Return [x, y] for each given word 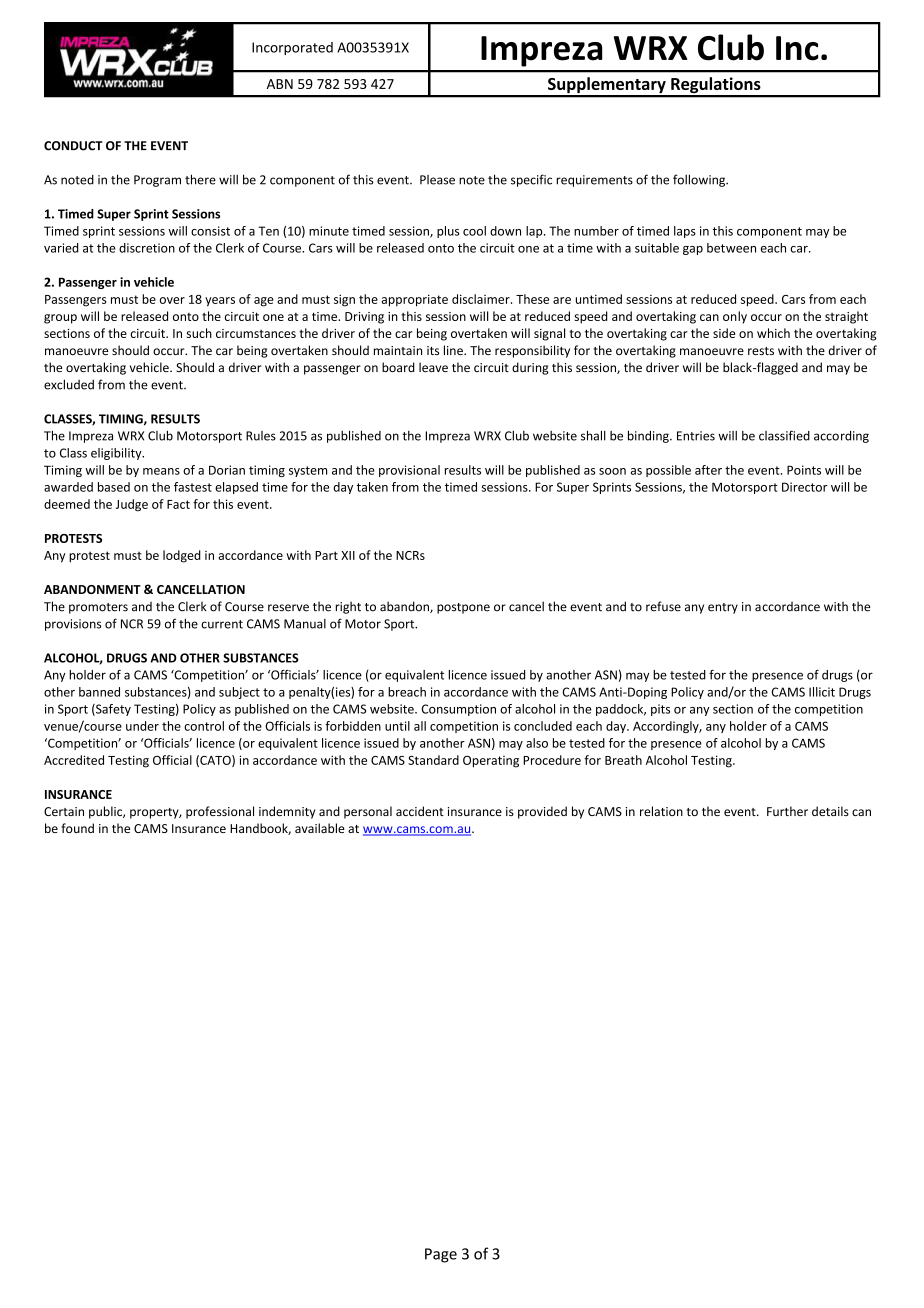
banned [99, 692]
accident [420, 811]
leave [433, 367]
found [77, 828]
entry [723, 608]
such [199, 333]
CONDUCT [73, 146]
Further [787, 811]
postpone [463, 608]
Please [437, 180]
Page [441, 1255]
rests [761, 351]
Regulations [716, 86]
